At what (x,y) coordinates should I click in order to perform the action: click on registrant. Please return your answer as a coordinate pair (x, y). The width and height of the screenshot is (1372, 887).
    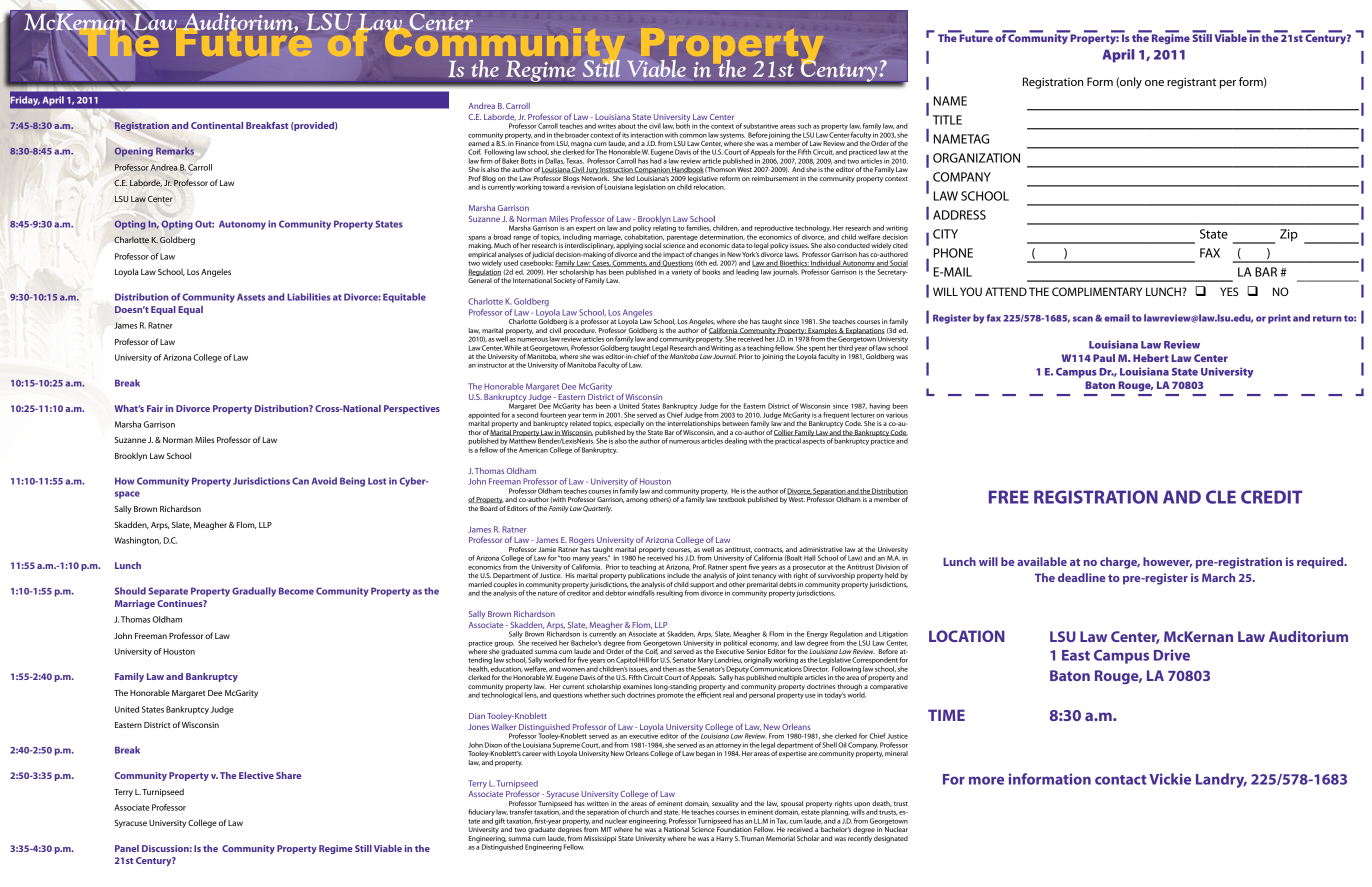
    Looking at the image, I should click on (1191, 83).
